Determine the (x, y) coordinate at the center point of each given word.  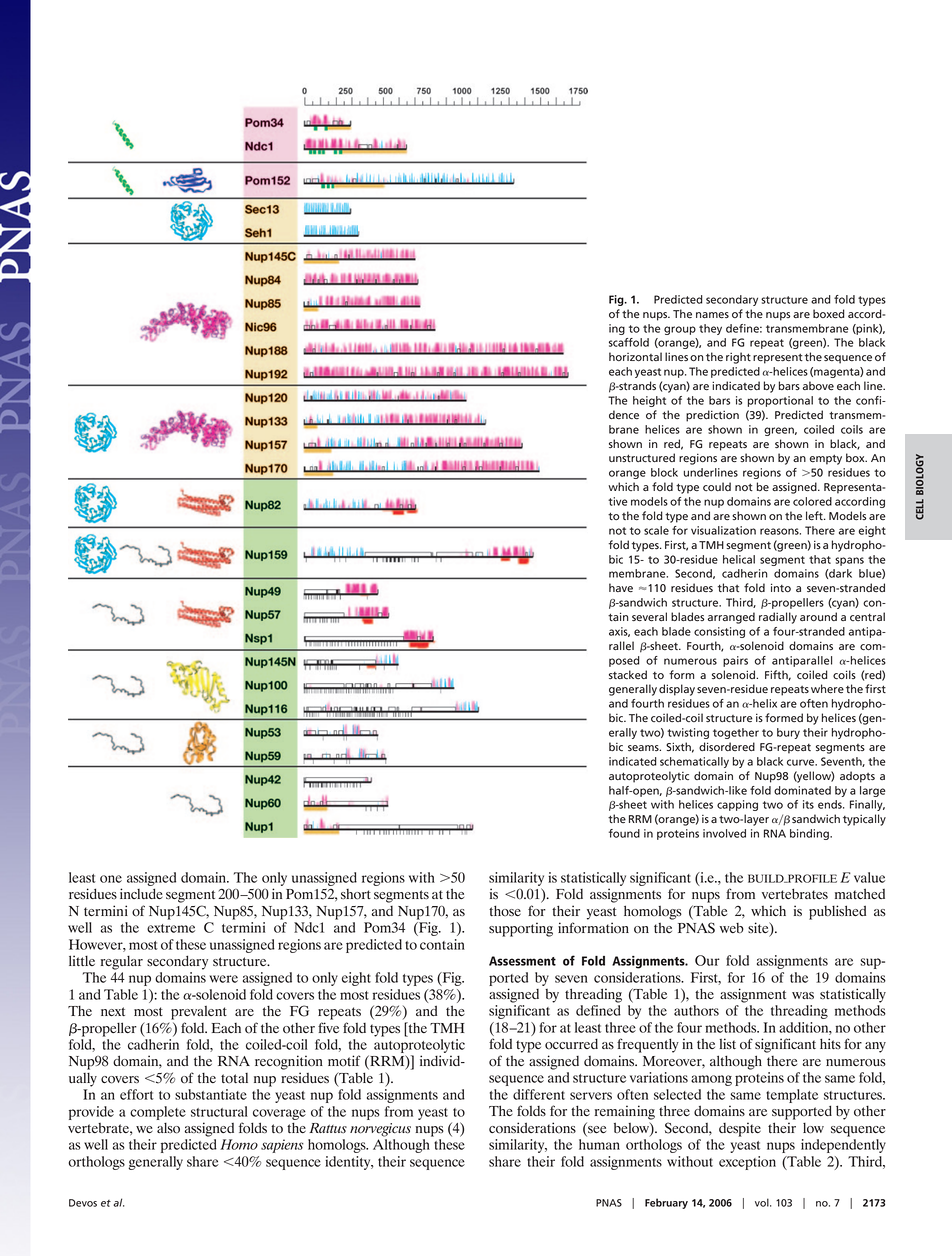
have (621, 588)
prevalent (199, 1013)
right (738, 358)
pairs (735, 661)
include (141, 893)
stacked (628, 674)
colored (812, 501)
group (680, 330)
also (168, 1128)
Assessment (522, 961)
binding (810, 834)
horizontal (635, 356)
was (803, 995)
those (505, 911)
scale (656, 530)
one (111, 879)
